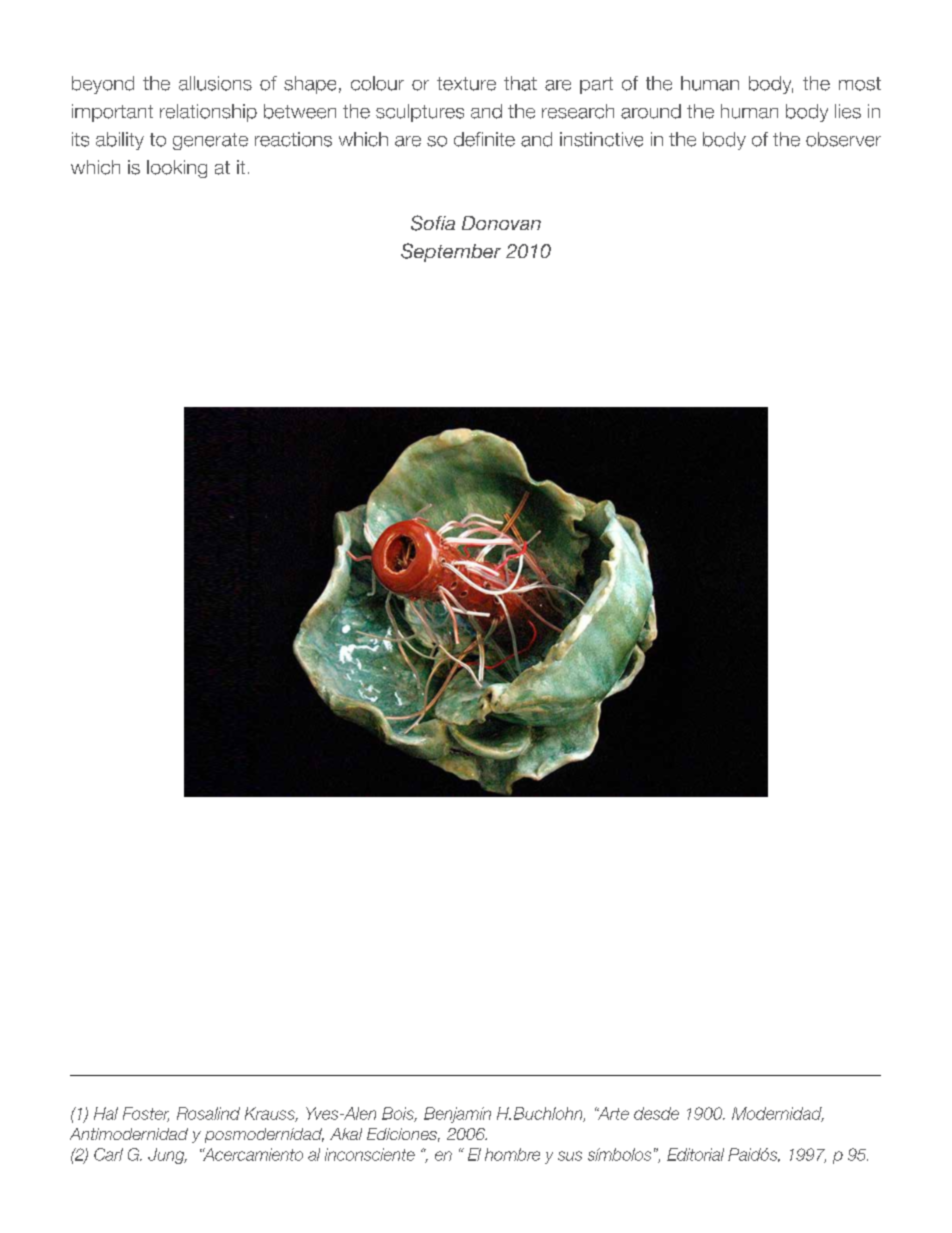 The width and height of the screenshot is (952, 1233). What do you see at coordinates (484, 139) in the screenshot?
I see `definite` at bounding box center [484, 139].
